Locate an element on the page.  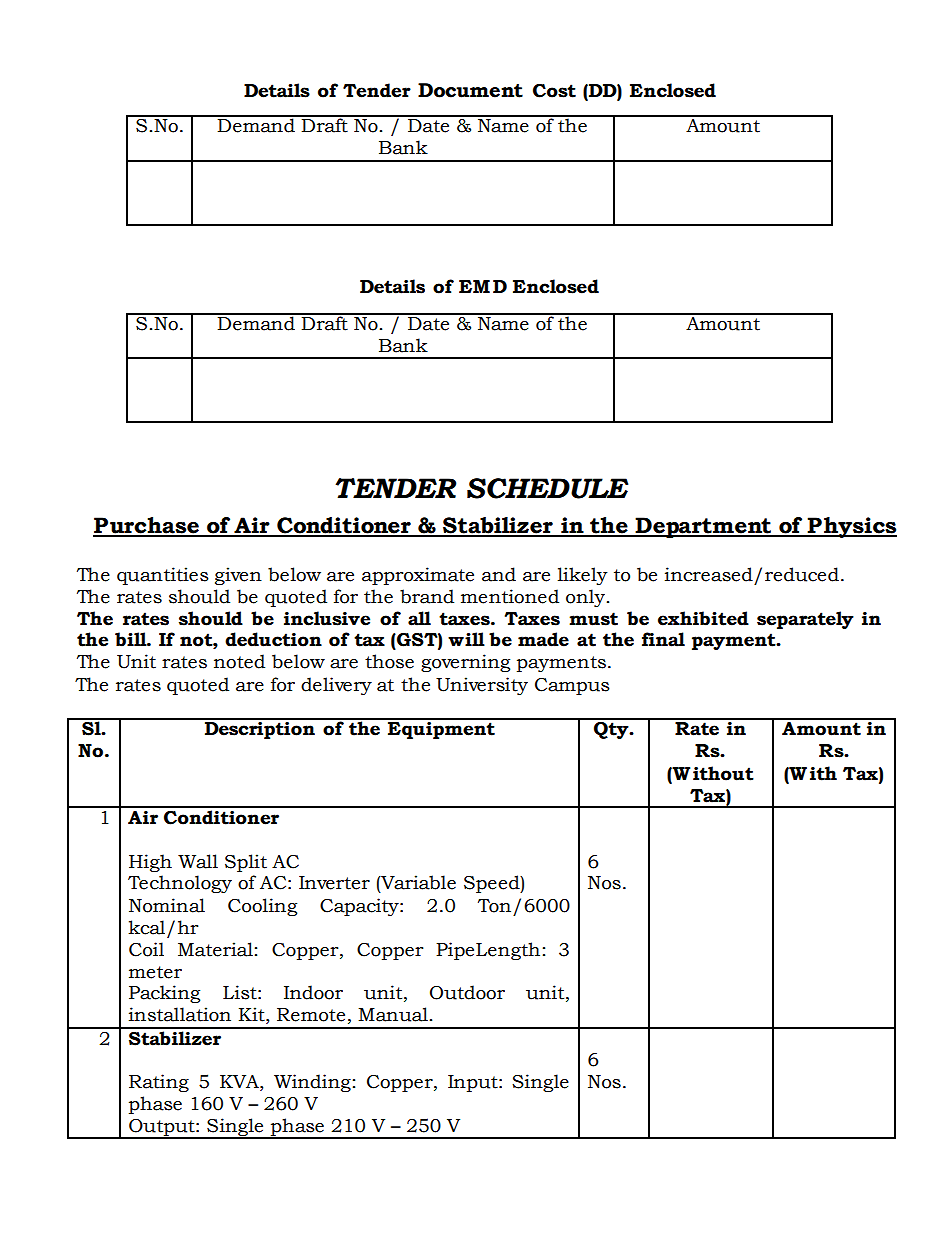
installation is located at coordinates (180, 1014).
